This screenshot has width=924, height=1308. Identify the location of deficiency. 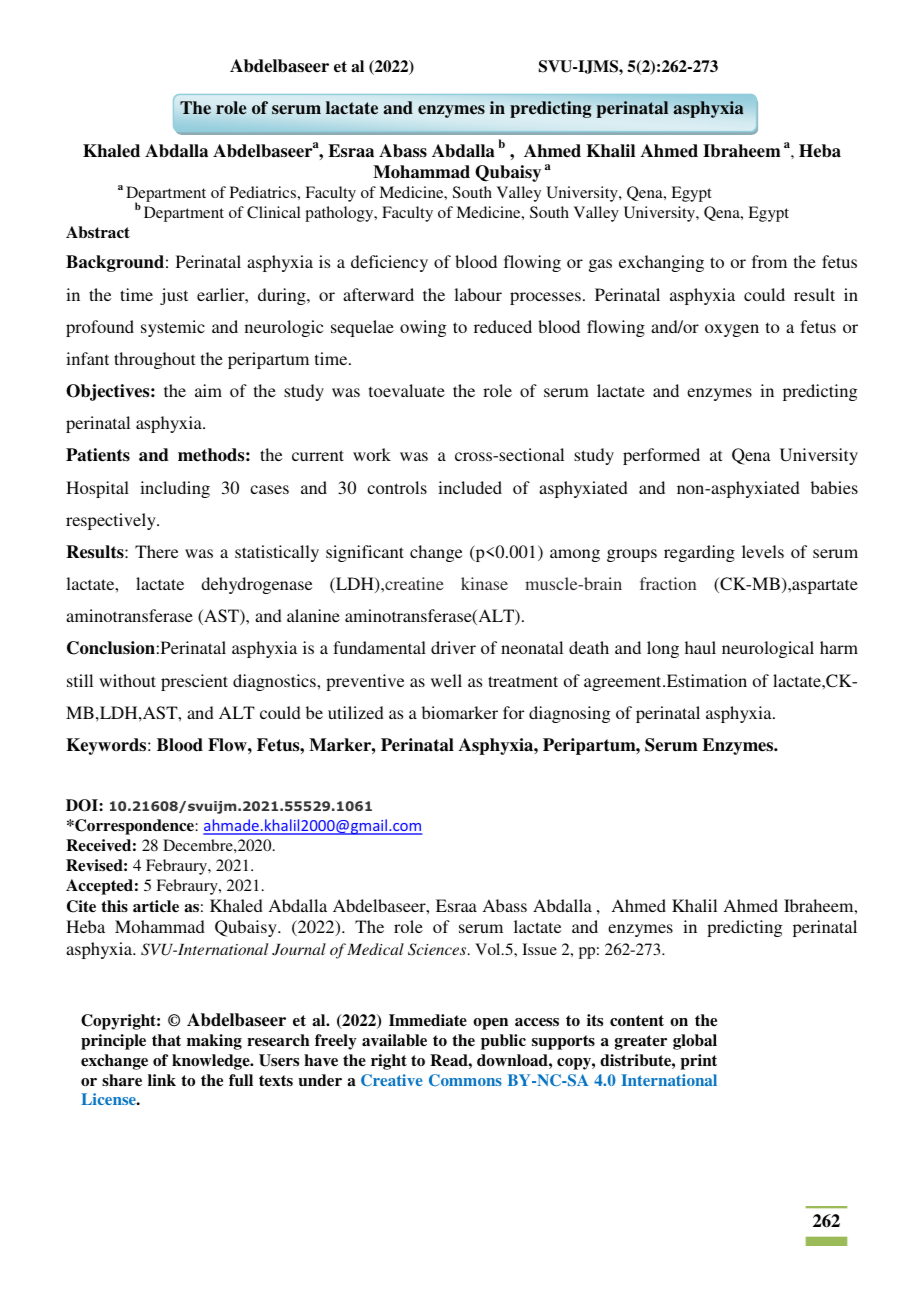
(389, 263).
